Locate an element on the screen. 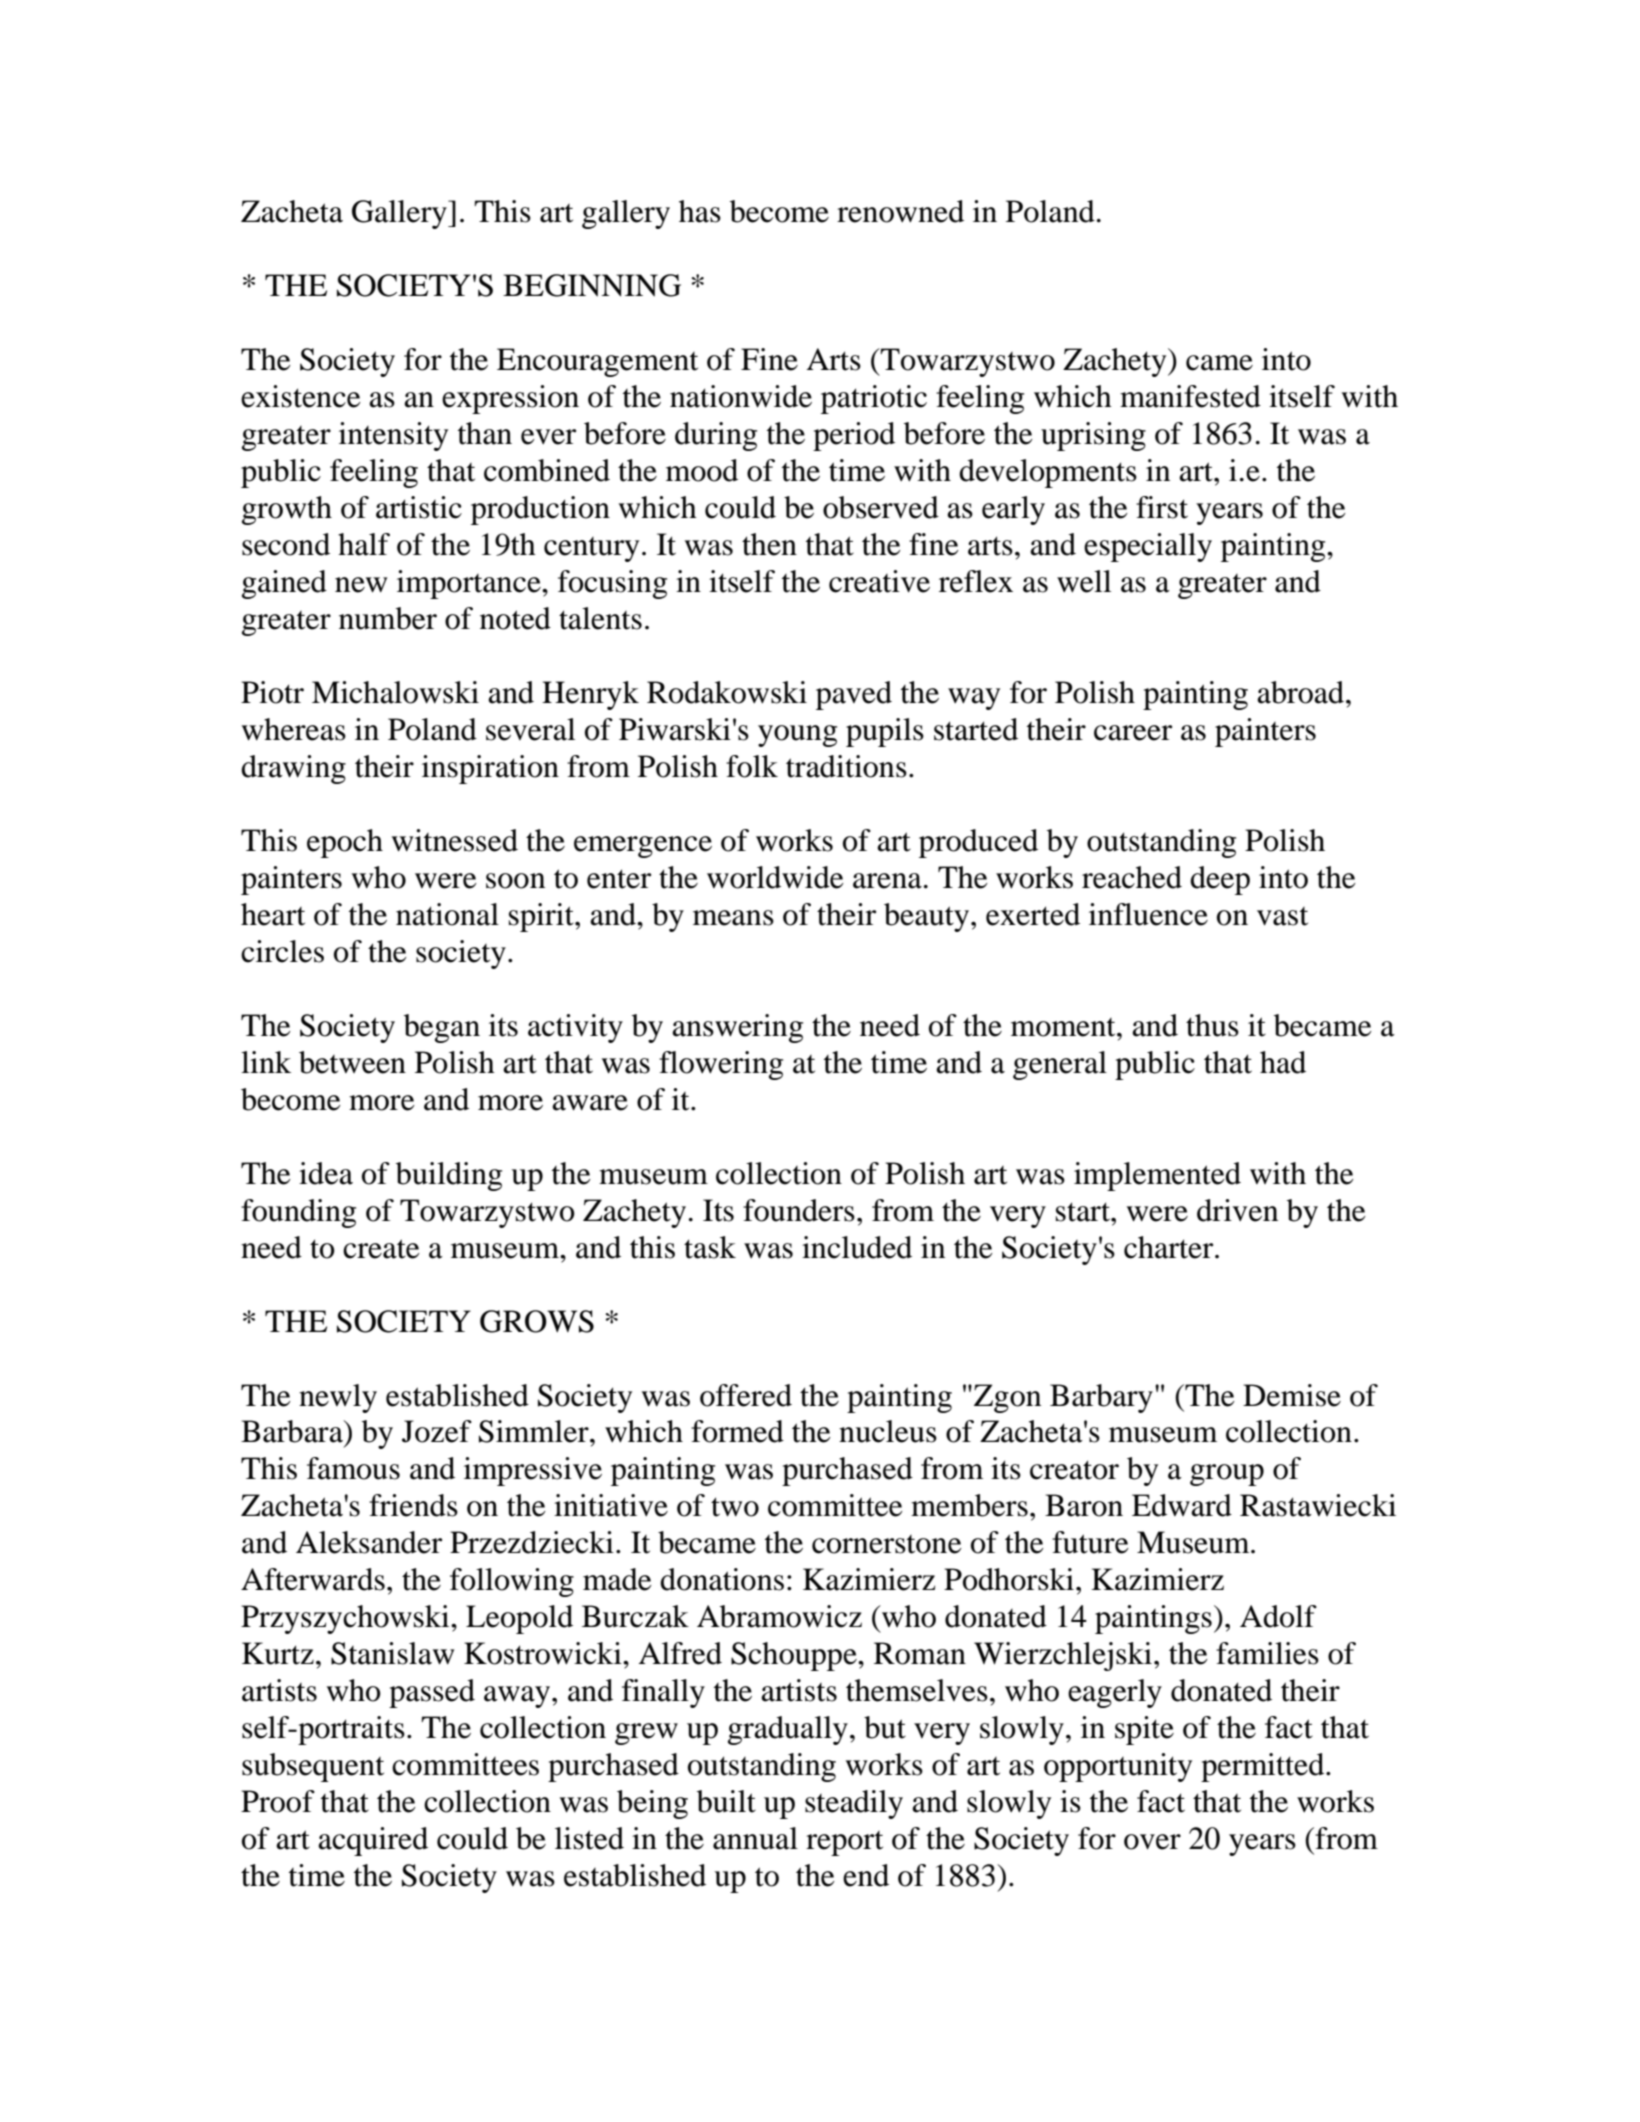  career is located at coordinates (1133, 733).
